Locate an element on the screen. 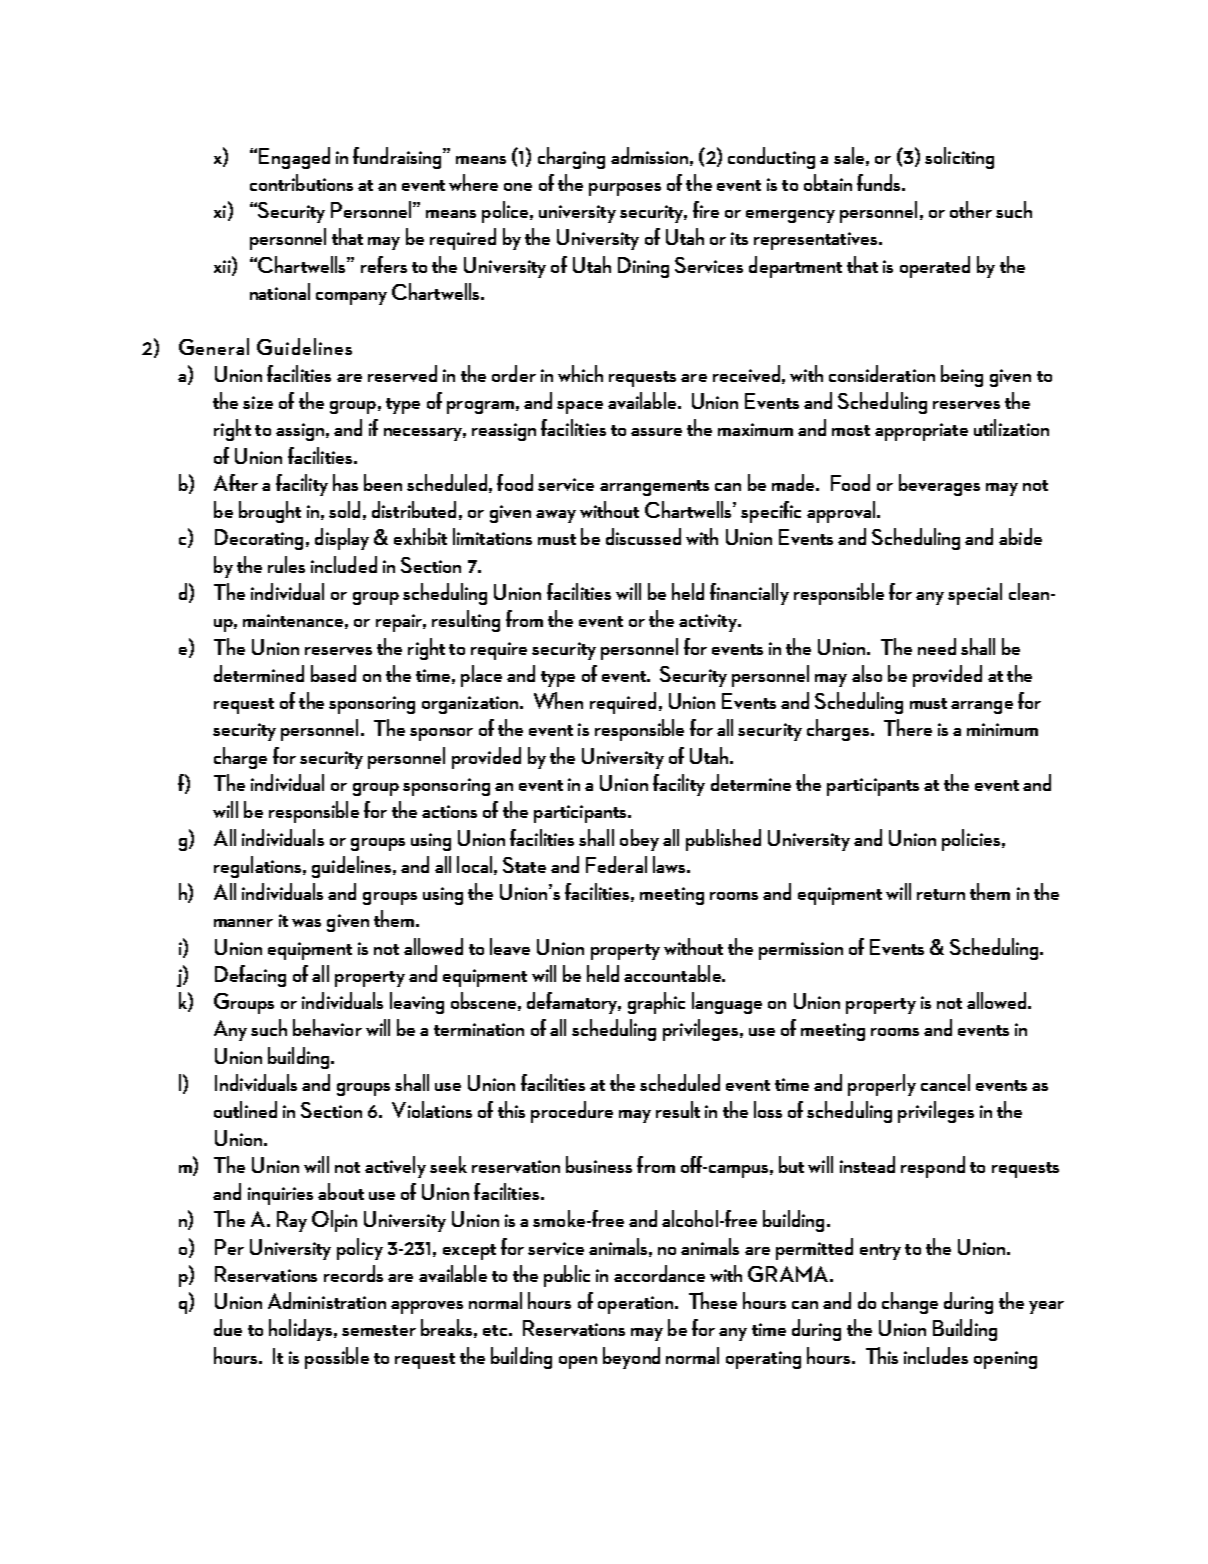 This screenshot has width=1208, height=1564. discussed is located at coordinates (643, 536).
